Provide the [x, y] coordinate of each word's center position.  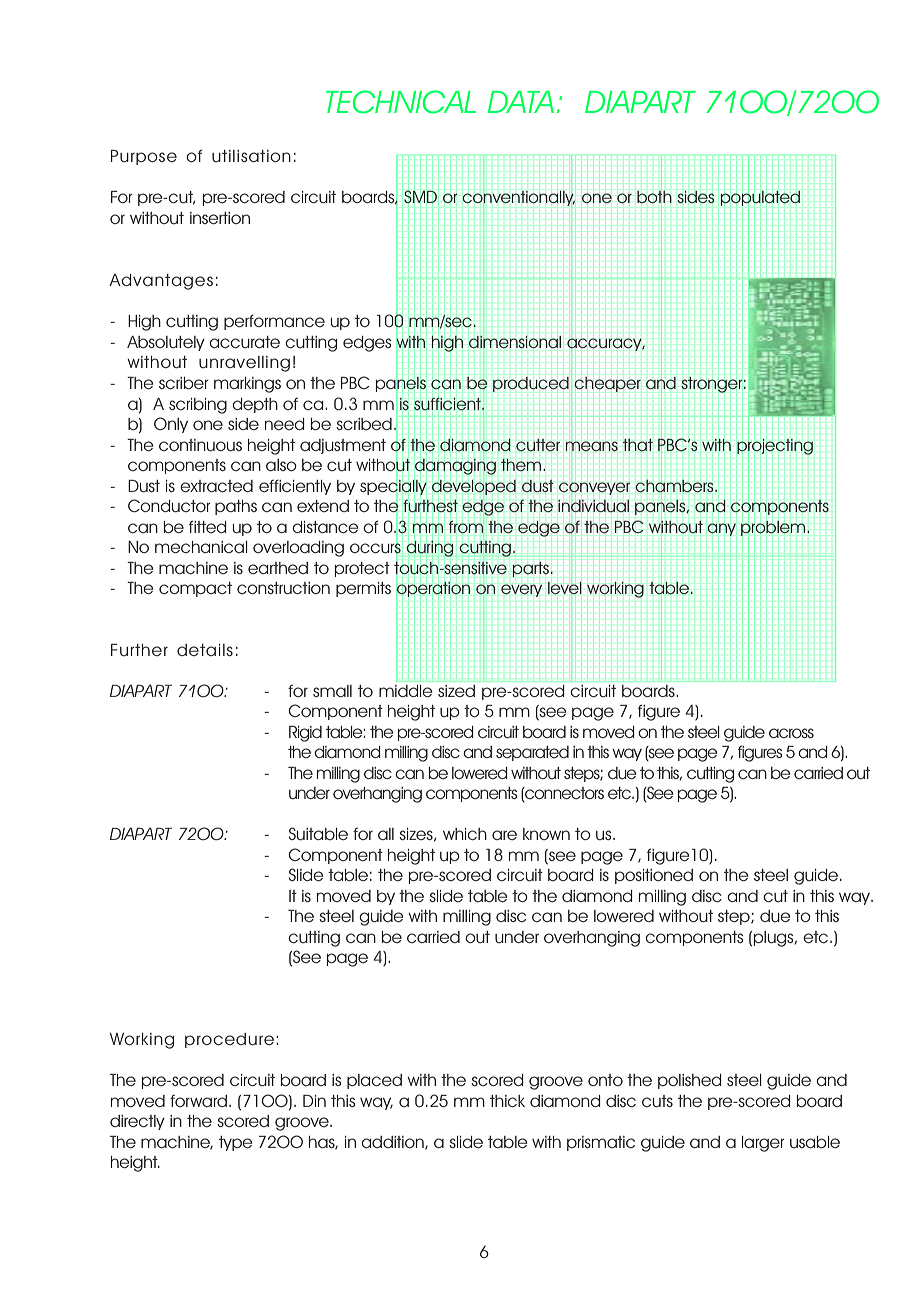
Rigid [305, 734]
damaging [455, 466]
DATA [521, 102]
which [465, 834]
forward [200, 1100]
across [791, 733]
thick [507, 1101]
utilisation [251, 156]
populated [760, 198]
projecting [775, 447]
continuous [200, 445]
